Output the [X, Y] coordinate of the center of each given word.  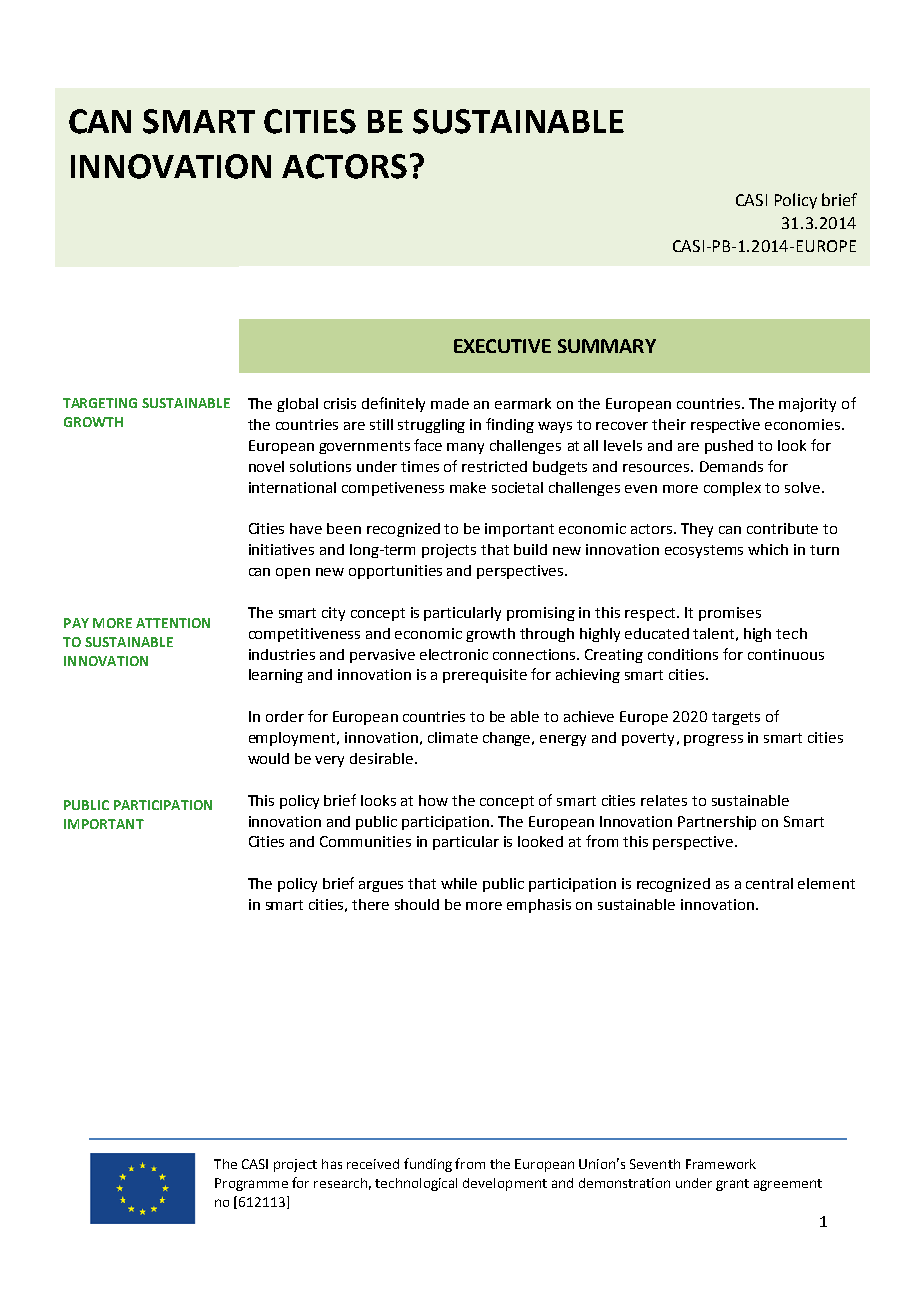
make [468, 487]
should [417, 904]
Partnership [717, 823]
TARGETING [100, 403]
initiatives [281, 549]
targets [736, 718]
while [459, 883]
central [769, 883]
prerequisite [485, 676]
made [450, 403]
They [697, 530]
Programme [251, 1184]
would [268, 758]
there [370, 904]
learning [276, 676]
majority [807, 405]
